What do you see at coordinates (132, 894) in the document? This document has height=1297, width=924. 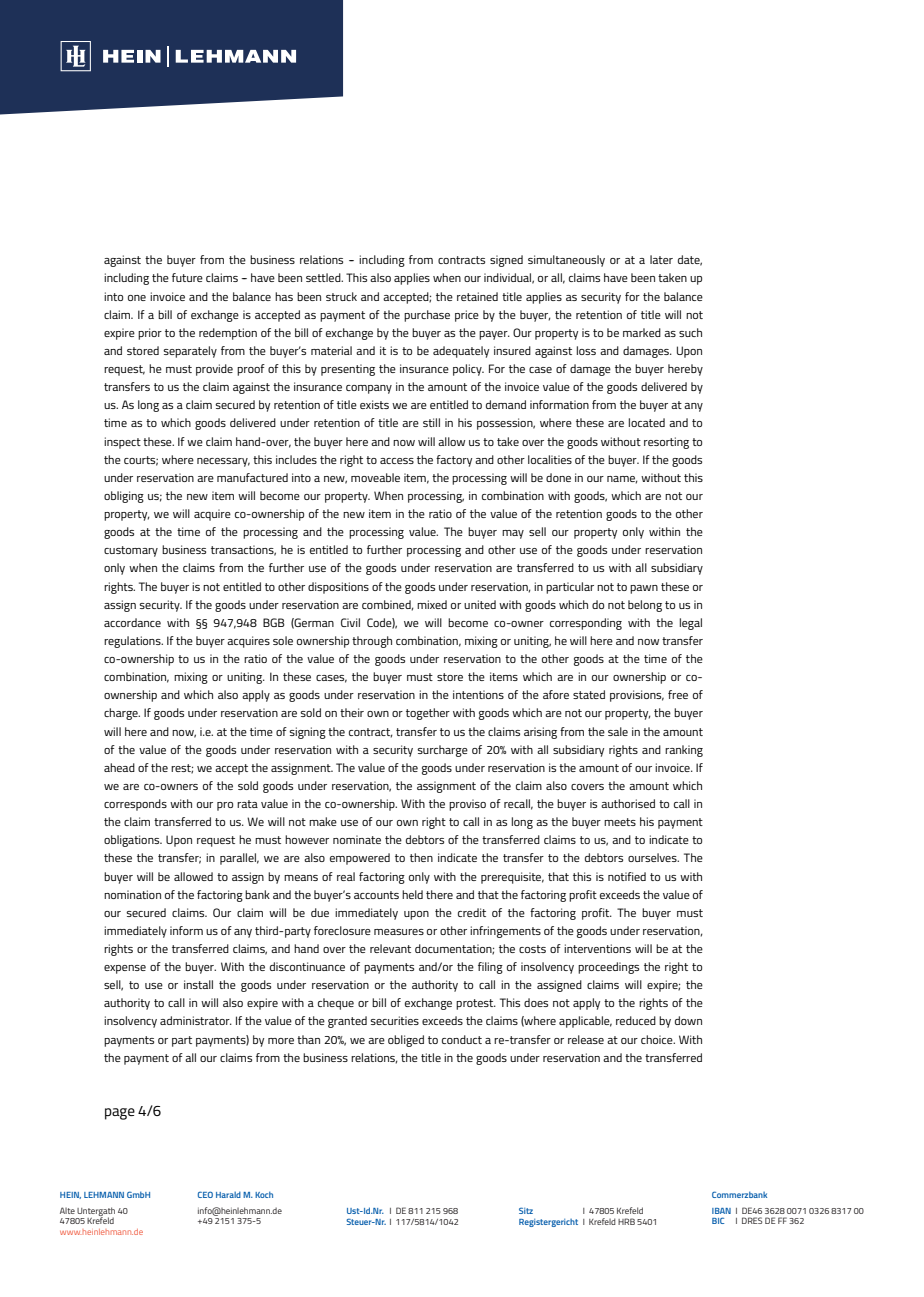 I see `nomination` at bounding box center [132, 894].
